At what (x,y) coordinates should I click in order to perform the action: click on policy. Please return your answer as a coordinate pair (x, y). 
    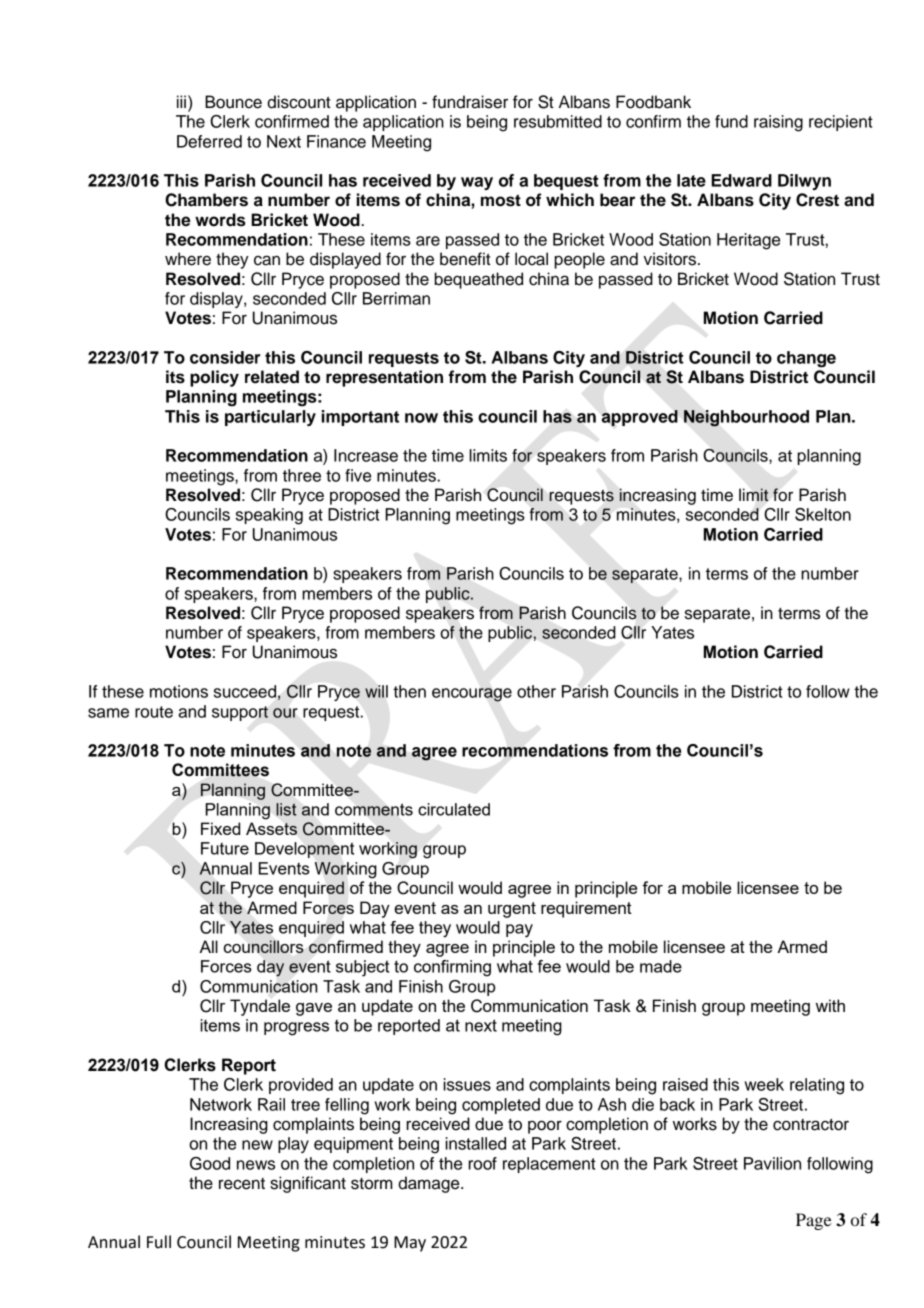
    Looking at the image, I should click on (214, 378).
